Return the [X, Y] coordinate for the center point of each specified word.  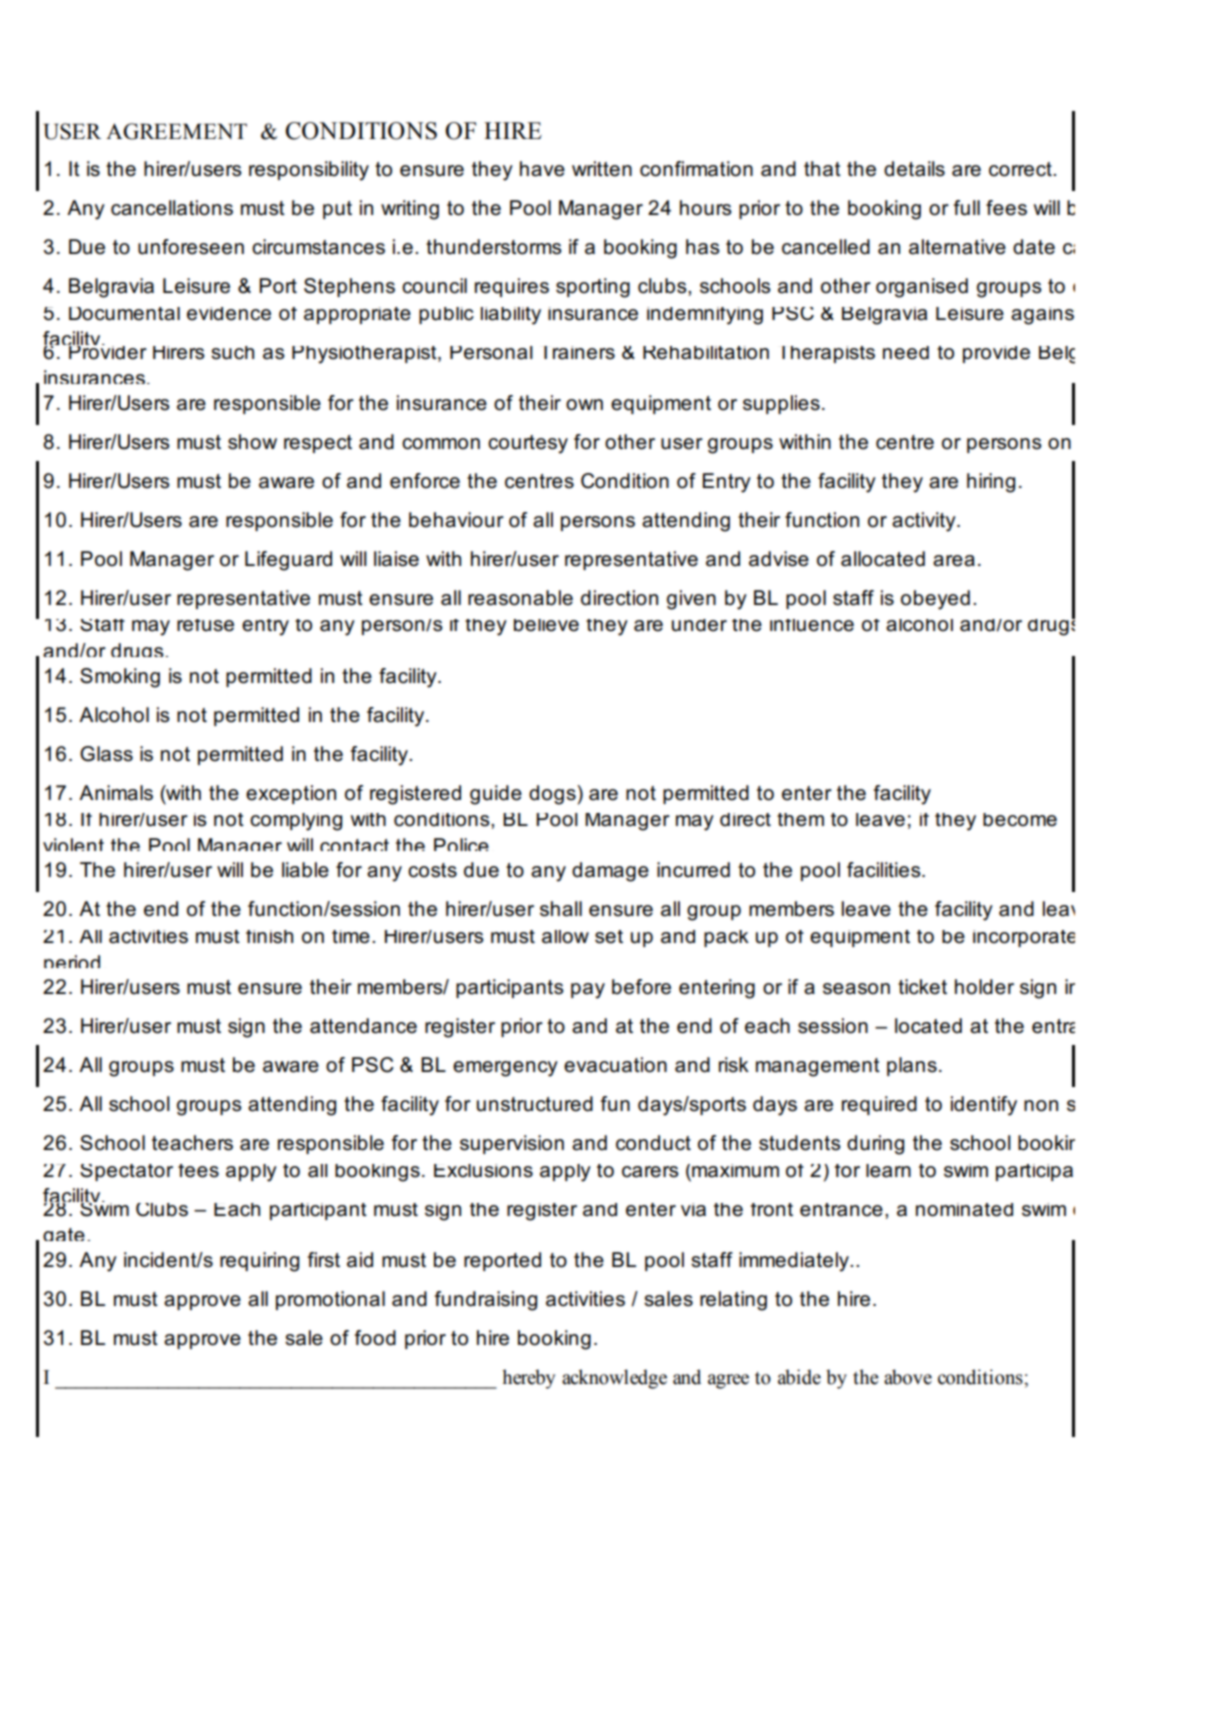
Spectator [126, 1172]
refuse [205, 625]
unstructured [535, 1104]
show [252, 442]
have [542, 169]
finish [269, 937]
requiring [259, 1262]
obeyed [935, 600]
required [879, 1105]
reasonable [520, 598]
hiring [991, 483]
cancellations [172, 208]
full [967, 208]
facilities [885, 870]
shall [561, 909]
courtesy [528, 444]
